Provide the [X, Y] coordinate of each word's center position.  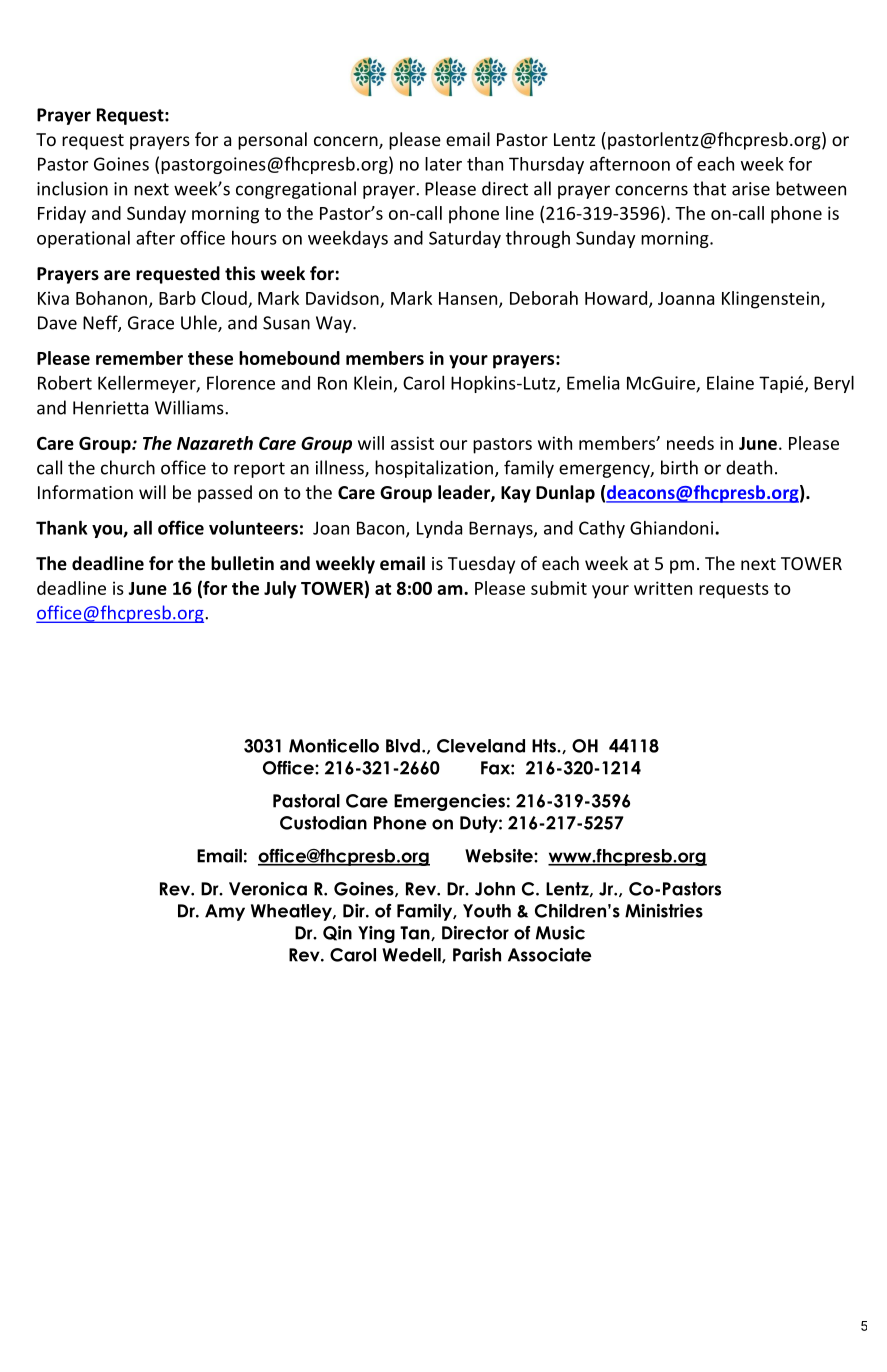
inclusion [72, 188]
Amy [225, 912]
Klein [373, 382]
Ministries [664, 911]
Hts [545, 746]
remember [139, 358]
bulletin [242, 563]
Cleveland [481, 746]
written [663, 588]
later [443, 164]
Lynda [439, 529]
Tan [416, 933]
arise [751, 189]
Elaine [730, 383]
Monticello [334, 746]
